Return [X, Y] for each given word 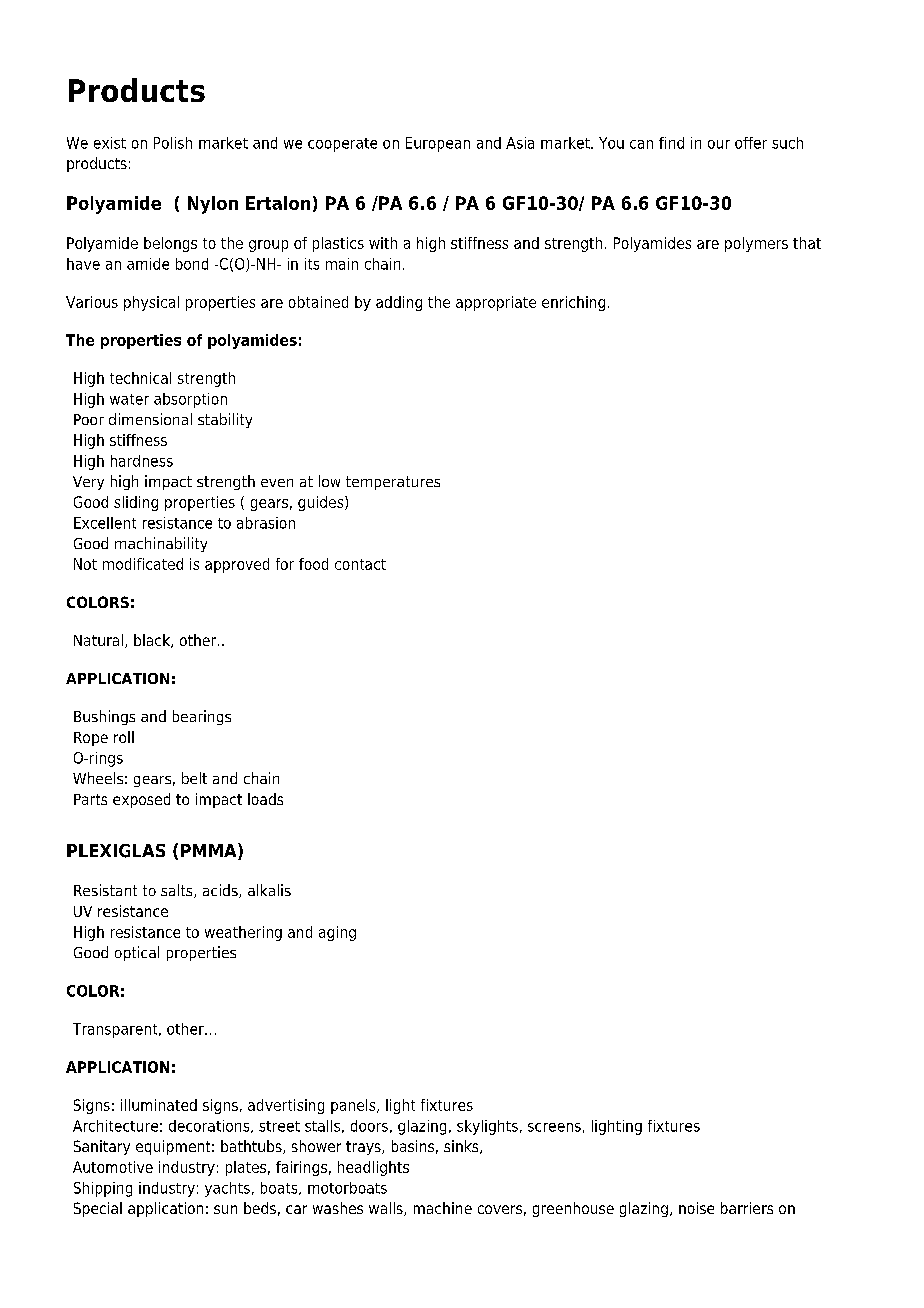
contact [360, 564]
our [719, 144]
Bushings [104, 717]
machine [443, 1208]
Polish [173, 143]
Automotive [113, 1167]
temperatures [393, 483]
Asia [520, 143]
